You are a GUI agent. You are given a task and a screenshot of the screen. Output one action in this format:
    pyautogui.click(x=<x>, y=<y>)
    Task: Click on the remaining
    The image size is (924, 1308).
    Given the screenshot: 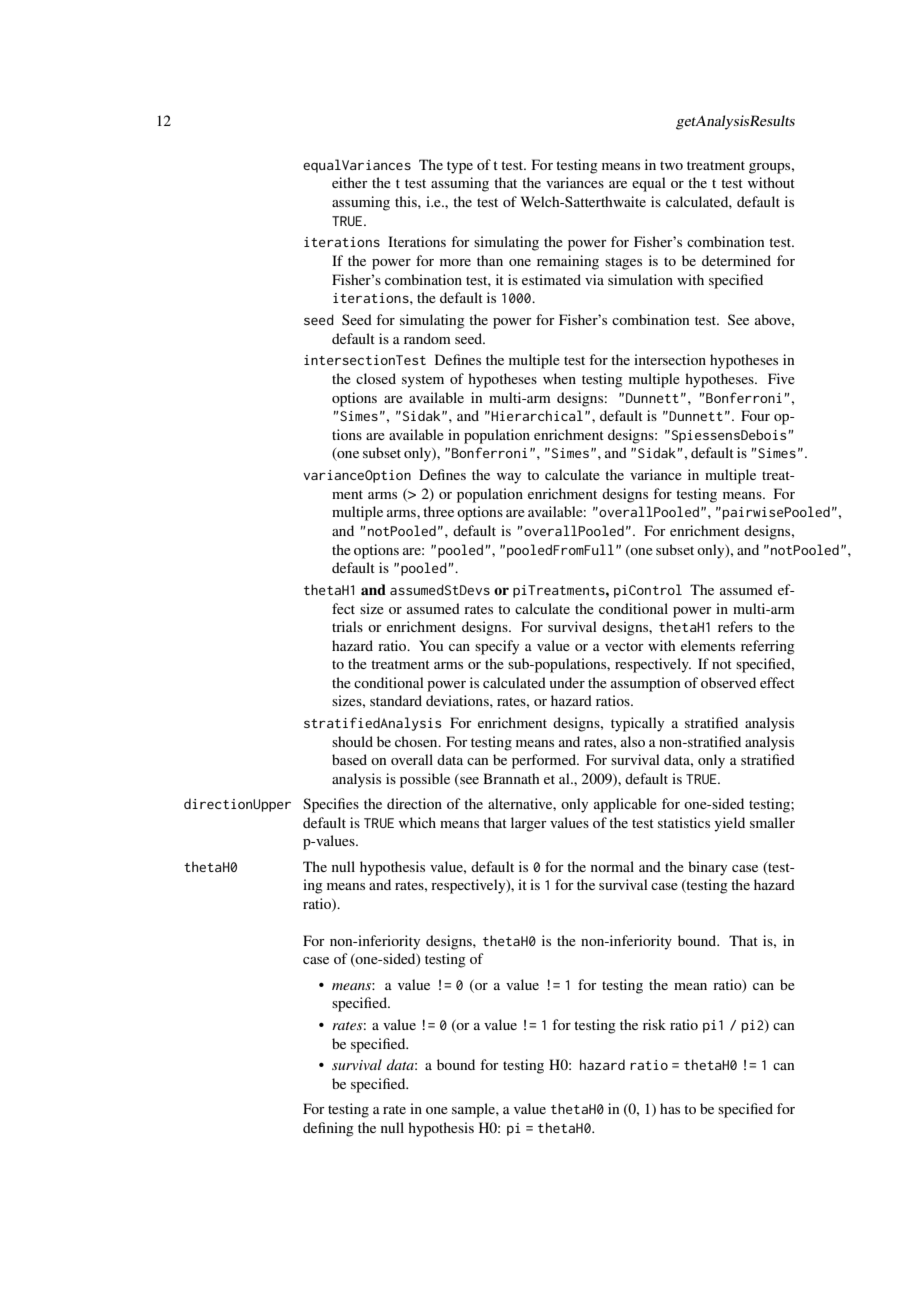 What is the action you would take?
    pyautogui.click(x=568, y=262)
